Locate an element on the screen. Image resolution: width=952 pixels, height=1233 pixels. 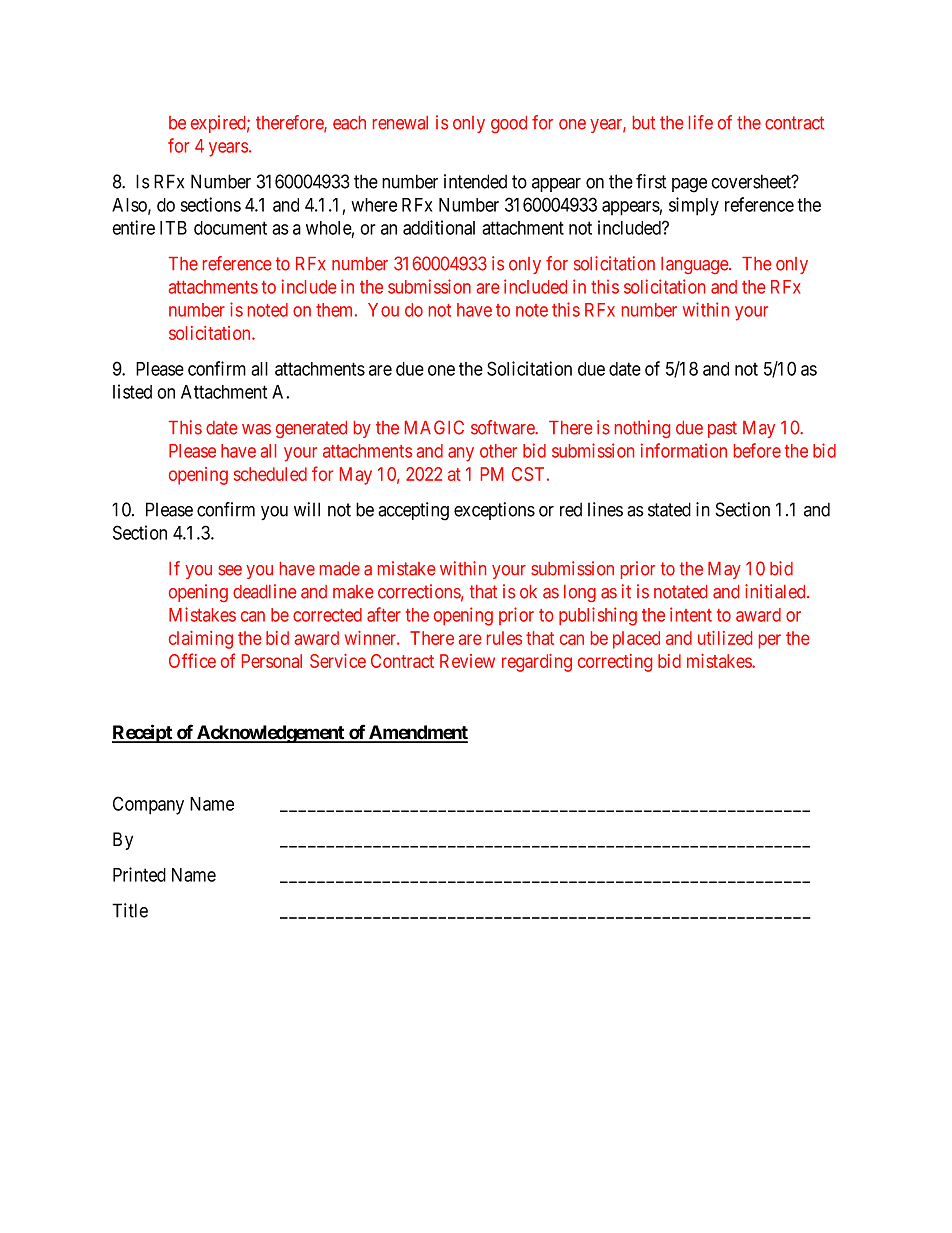
accepting is located at coordinates (413, 511).
